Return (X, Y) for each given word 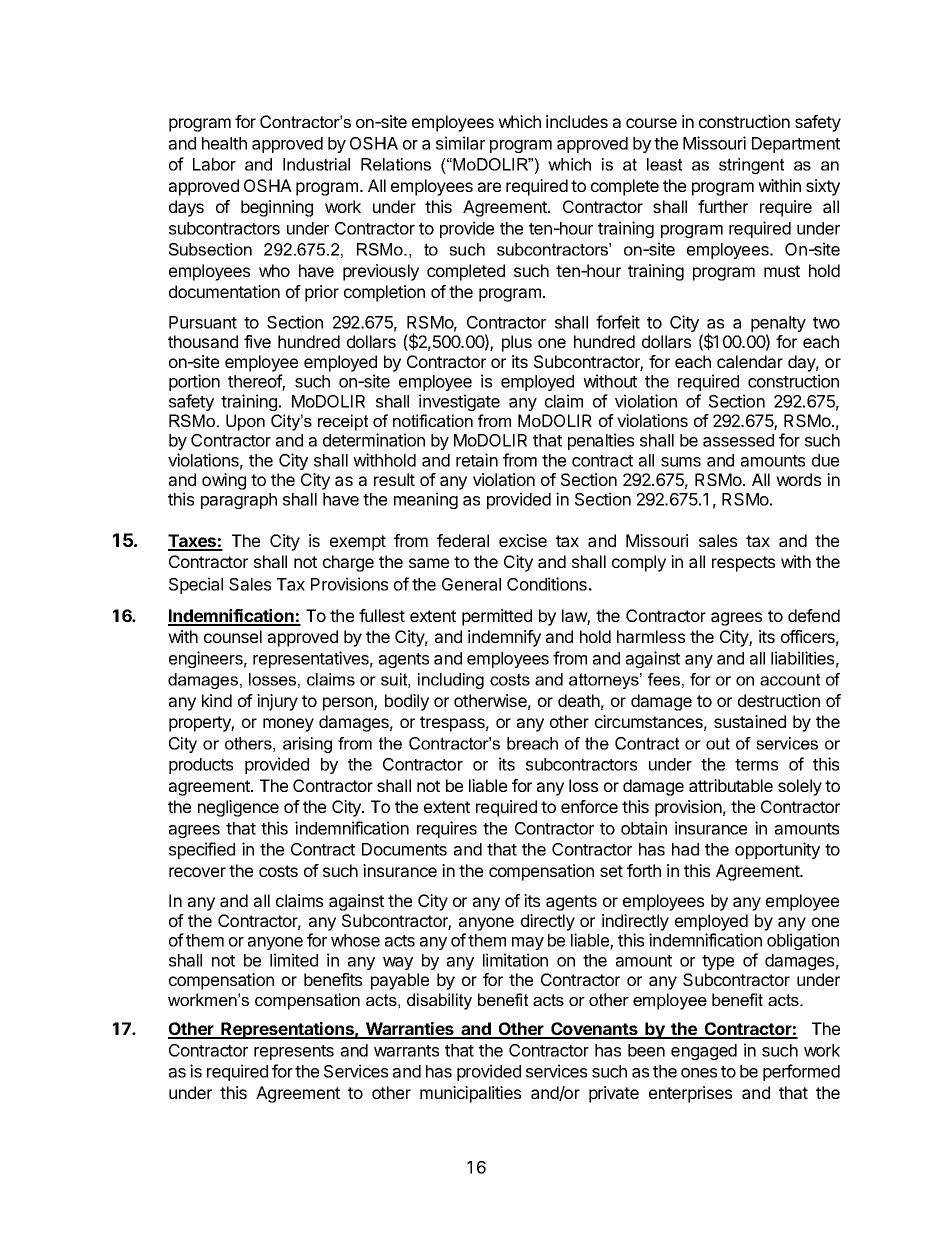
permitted (497, 617)
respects (743, 564)
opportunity (777, 850)
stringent (751, 166)
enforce (589, 806)
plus (517, 343)
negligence (238, 808)
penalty (778, 325)
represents (294, 1052)
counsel (233, 636)
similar (460, 143)
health (224, 143)
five (257, 341)
